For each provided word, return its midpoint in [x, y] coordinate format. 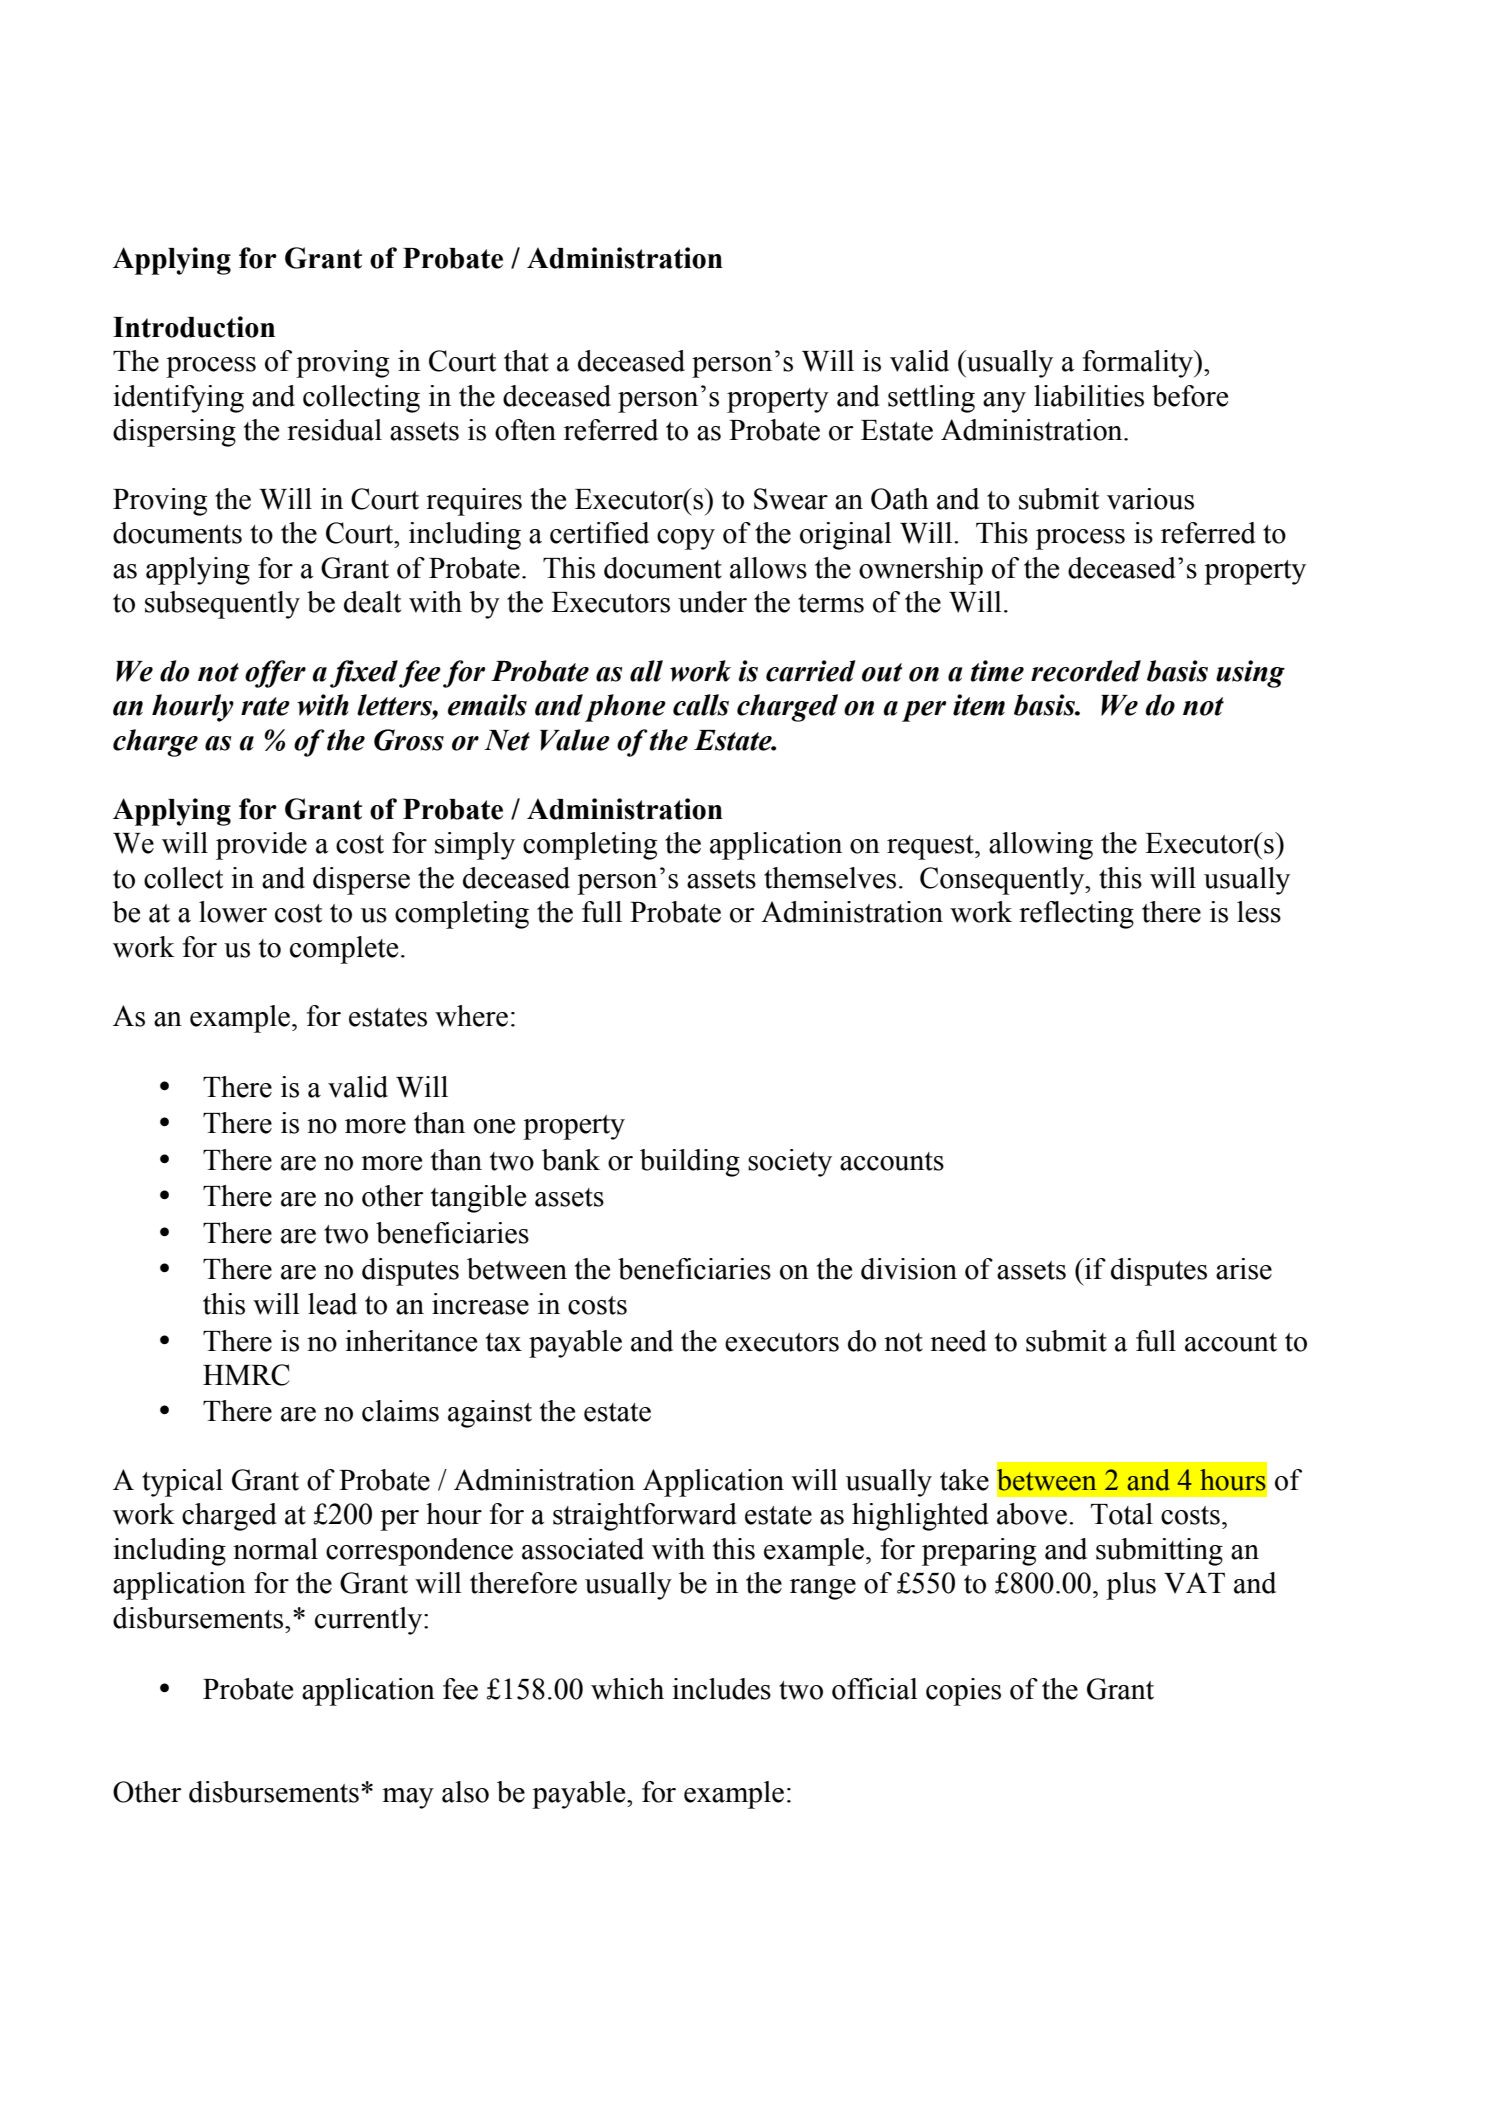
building [690, 1163]
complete [344, 950]
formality [1139, 364]
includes [721, 1689]
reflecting [1076, 915]
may [408, 1798]
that [526, 361]
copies [963, 1692]
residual [334, 430]
